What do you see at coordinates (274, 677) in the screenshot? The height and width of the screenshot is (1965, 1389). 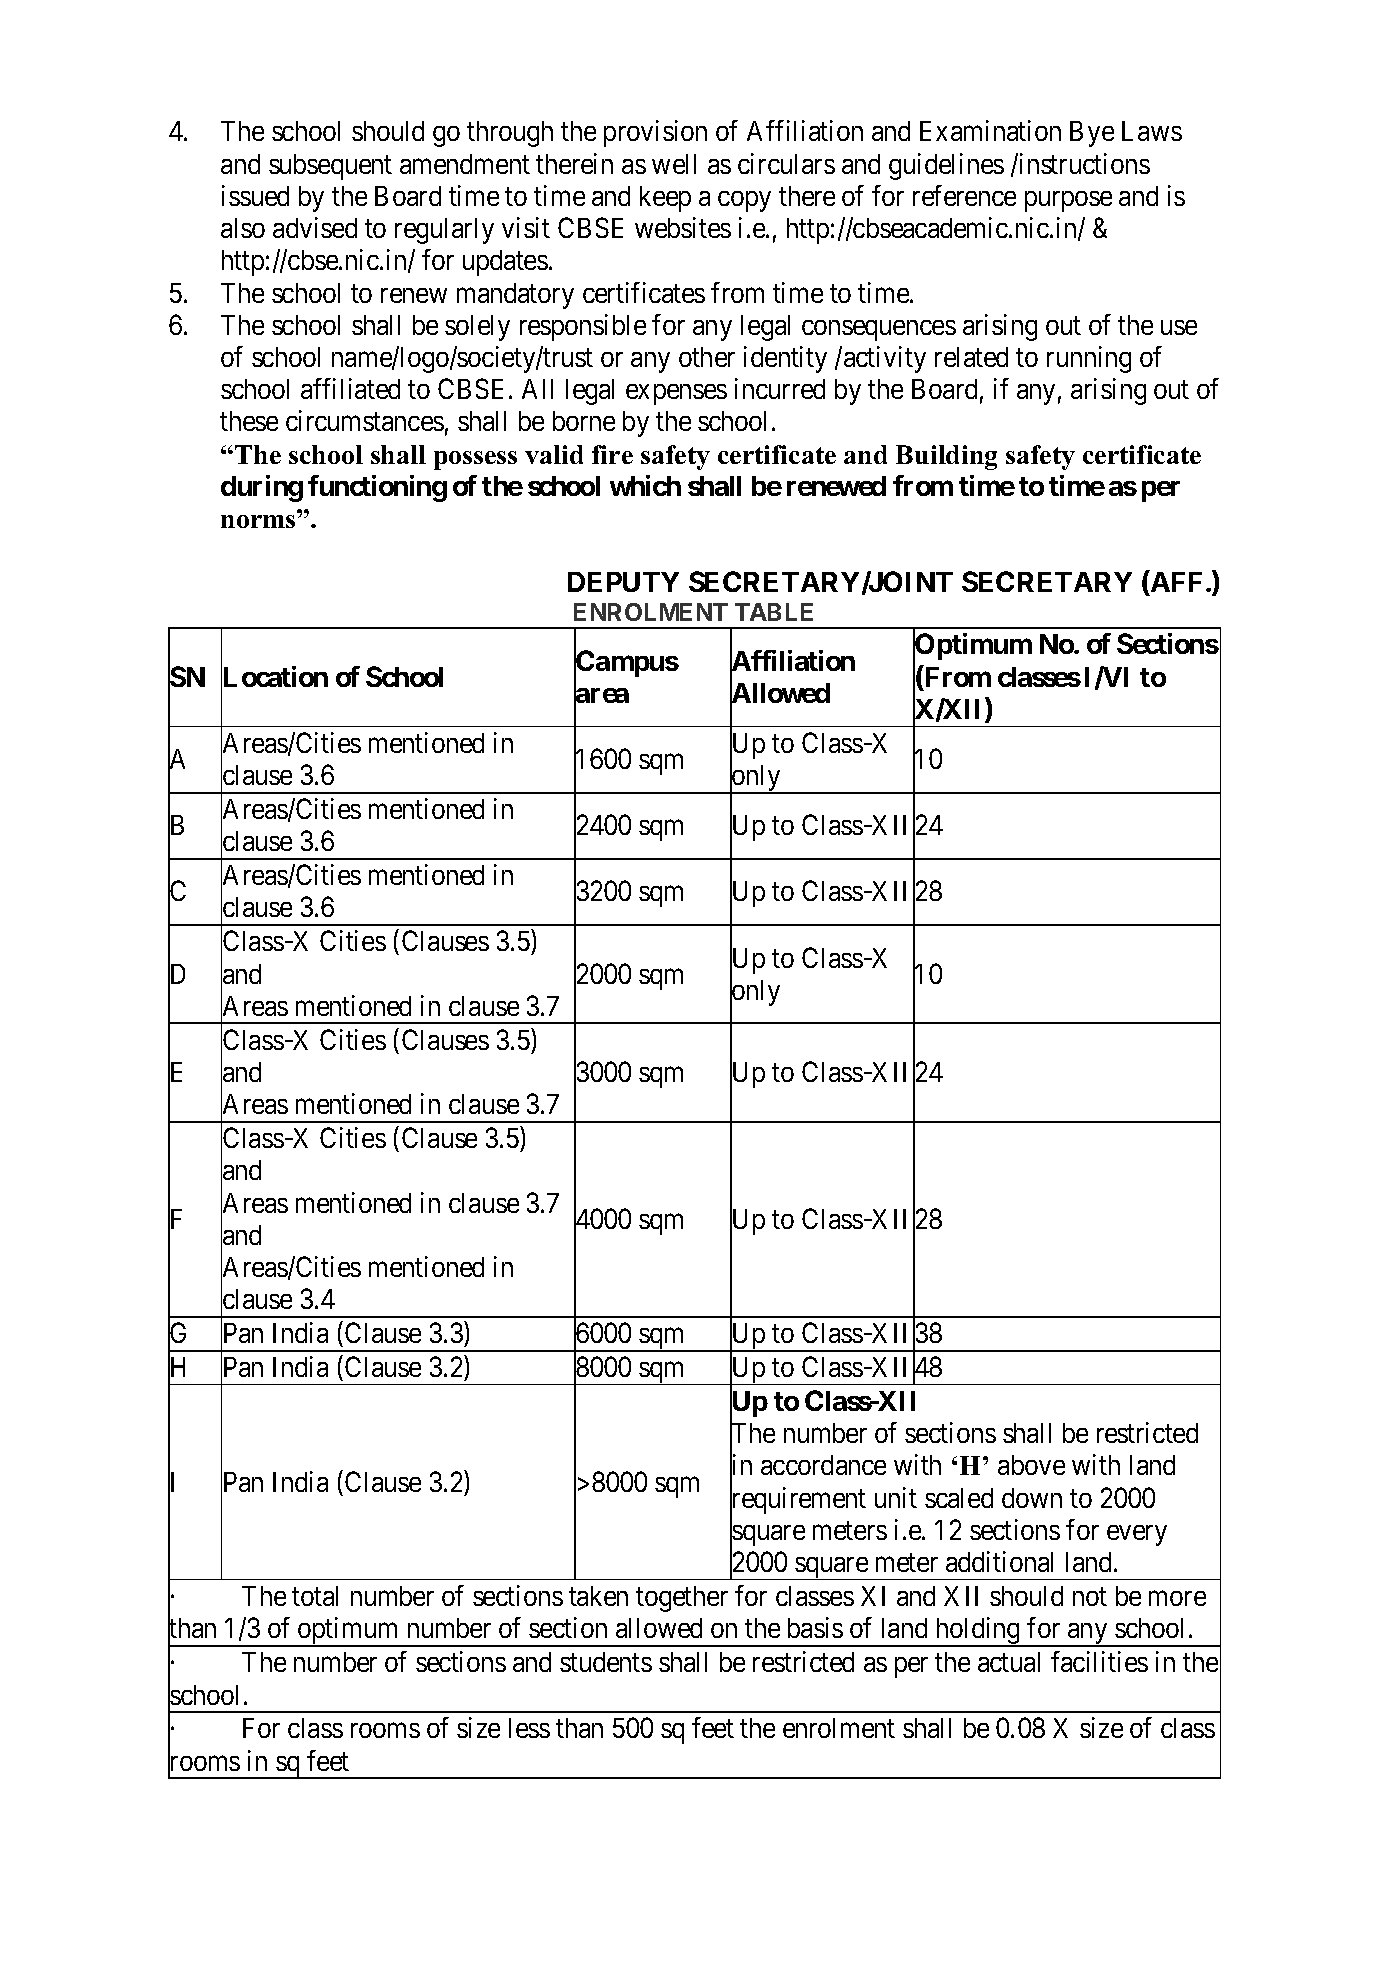 I see `Location` at bounding box center [274, 677].
